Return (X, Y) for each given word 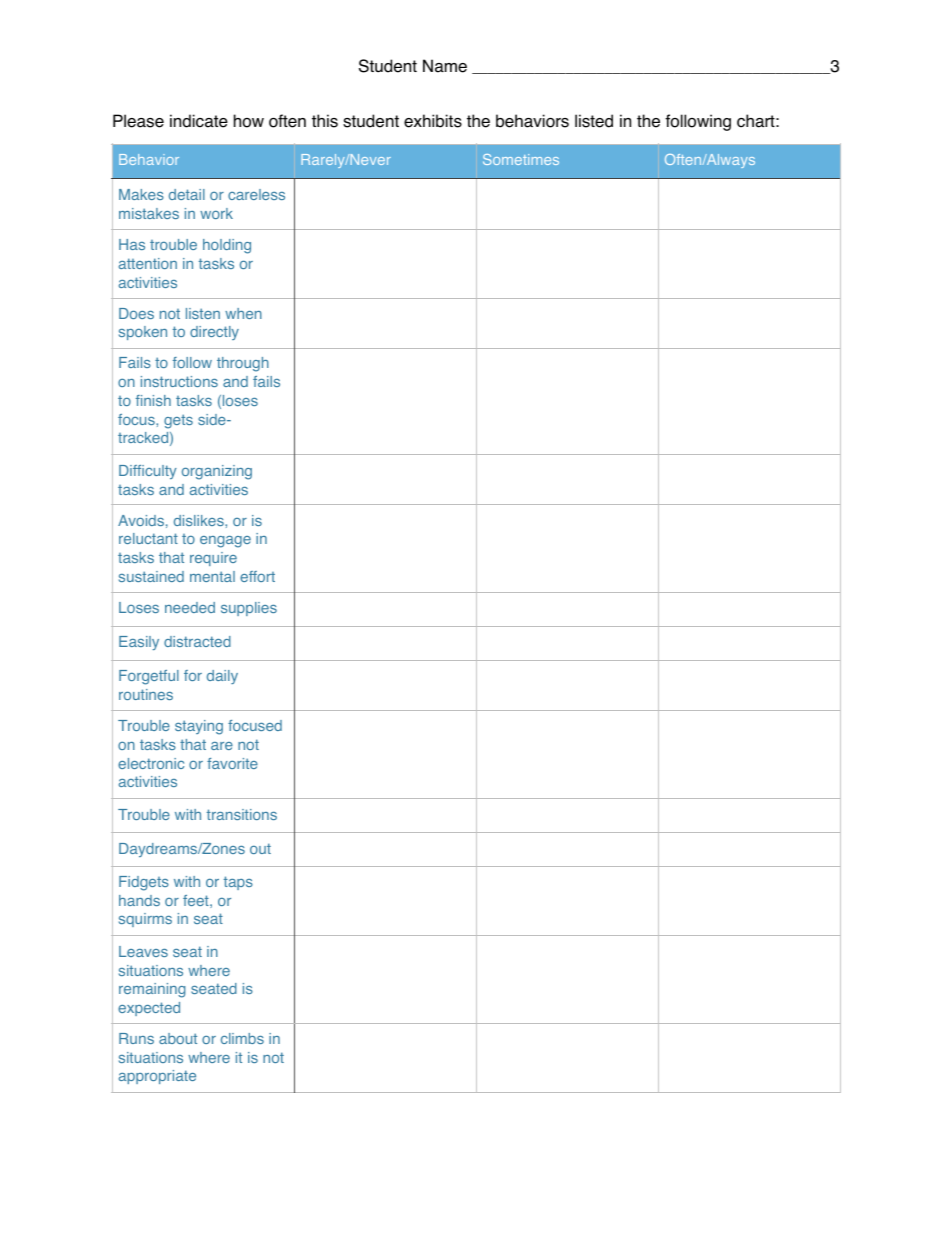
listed (594, 121)
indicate (199, 121)
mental (212, 576)
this (325, 121)
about (178, 1038)
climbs (242, 1038)
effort (257, 576)
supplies (249, 609)
